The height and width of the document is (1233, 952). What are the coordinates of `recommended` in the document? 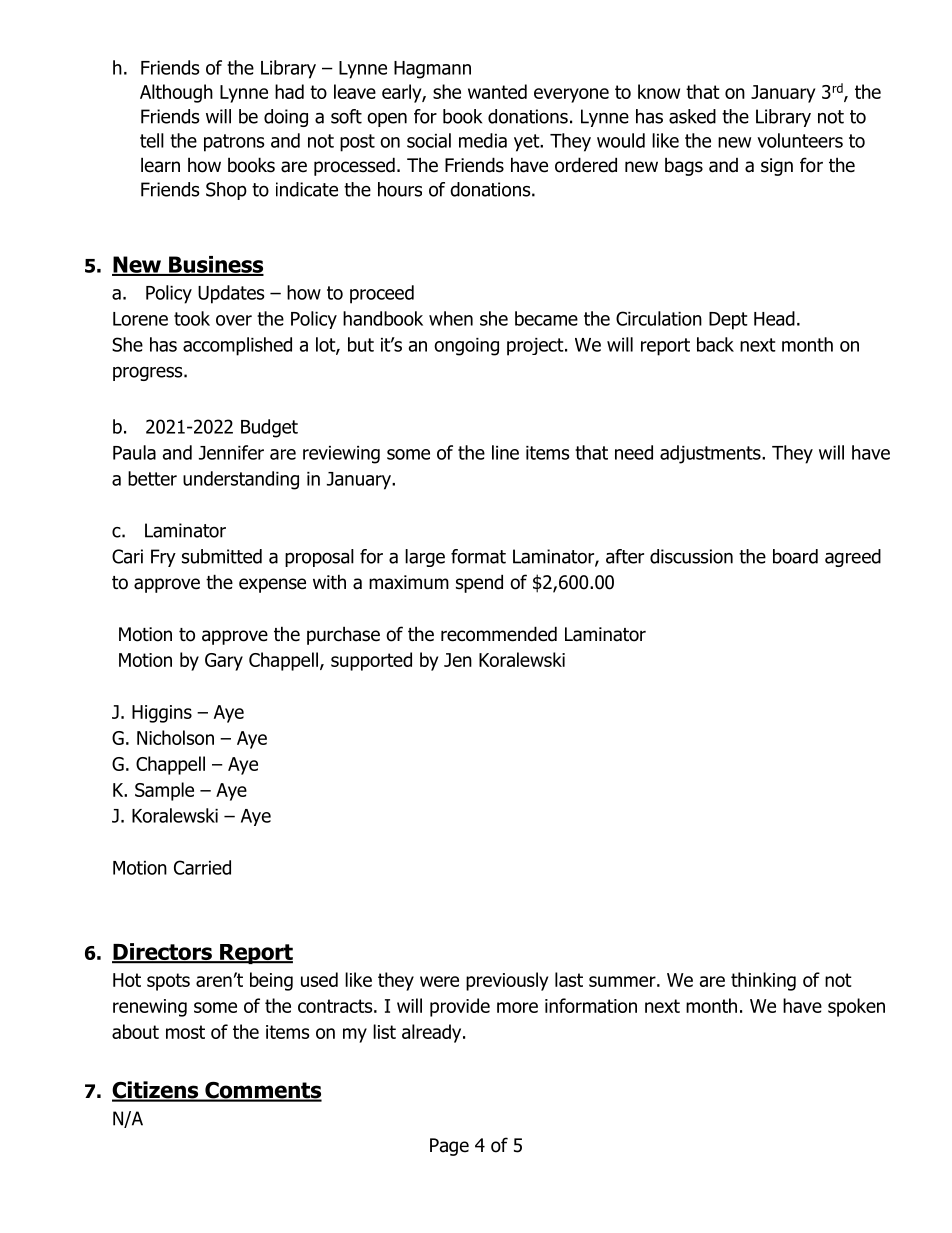 It's located at (499, 634).
